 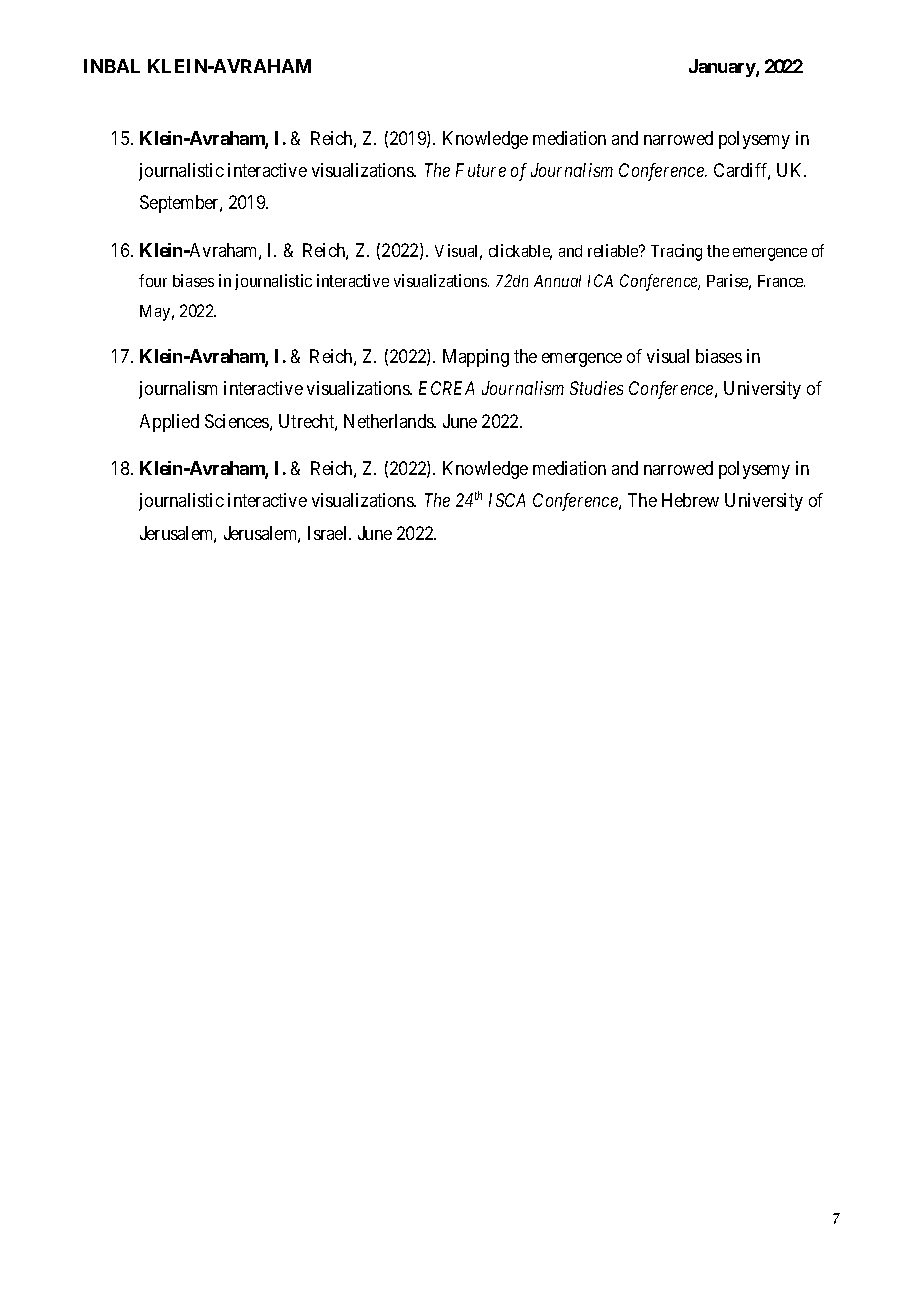 What do you see at coordinates (723, 68) in the screenshot?
I see `January` at bounding box center [723, 68].
